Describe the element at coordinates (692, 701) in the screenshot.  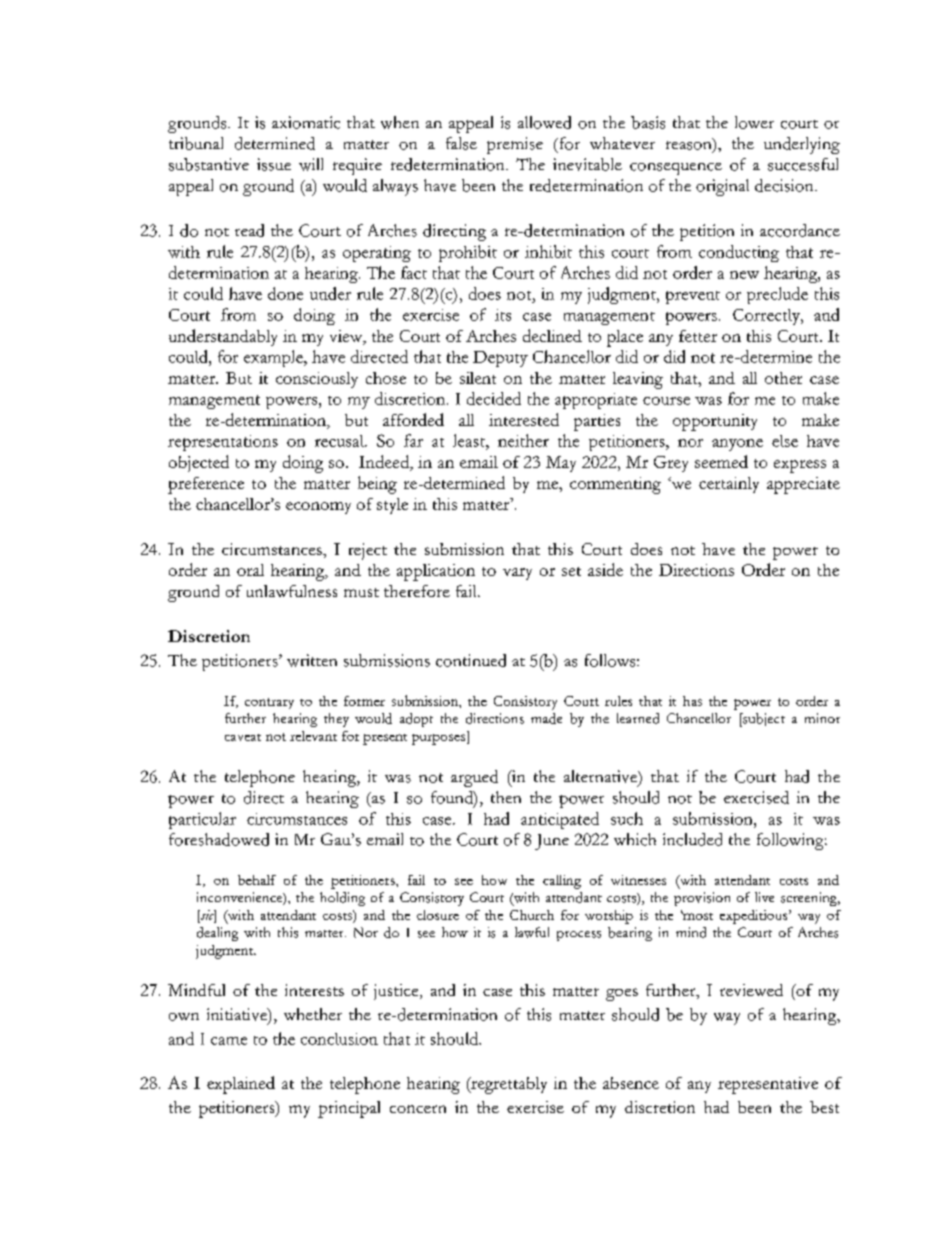
I see `has` at that location.
